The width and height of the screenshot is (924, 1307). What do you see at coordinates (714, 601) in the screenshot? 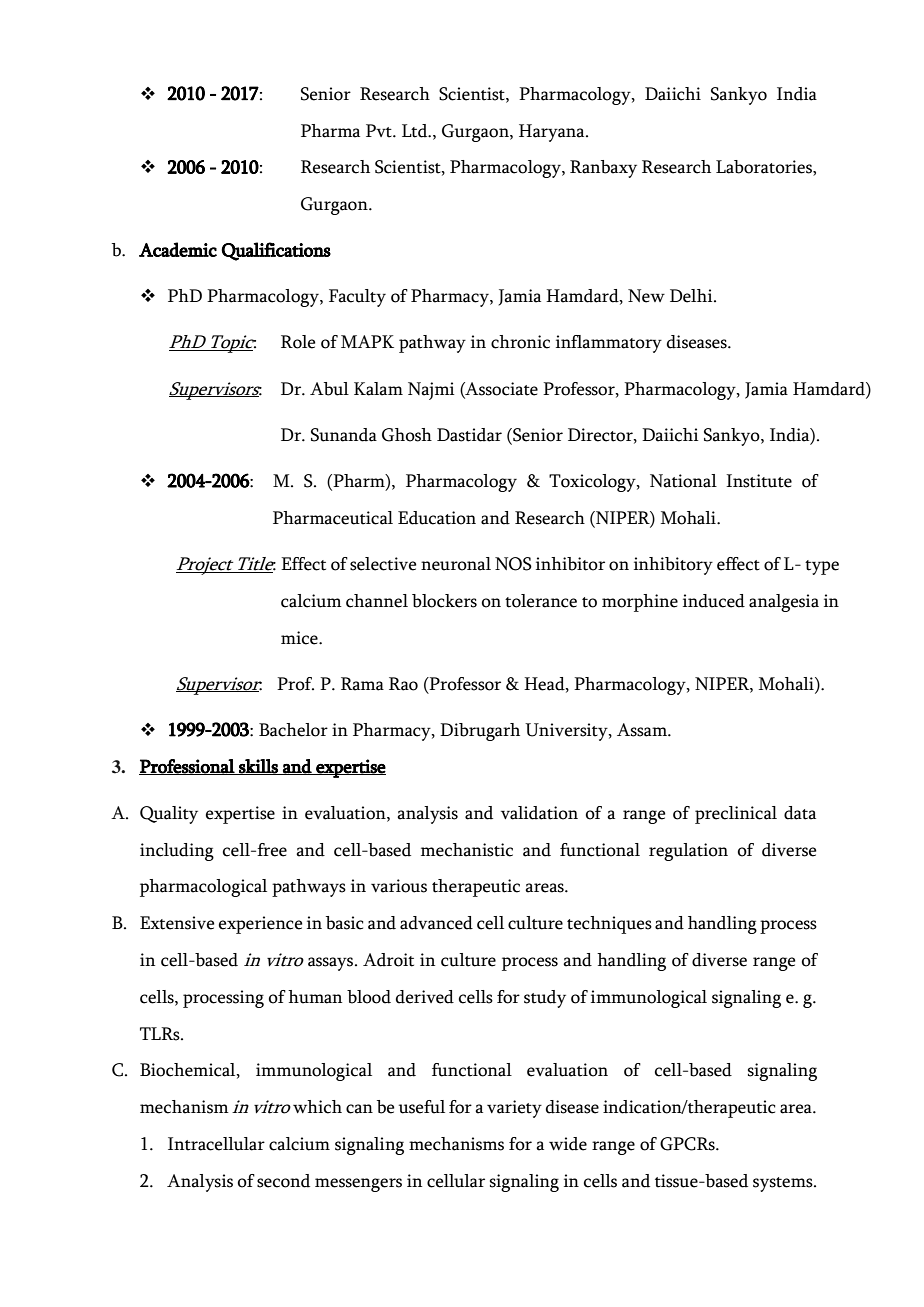
I see `induced` at bounding box center [714, 601].
